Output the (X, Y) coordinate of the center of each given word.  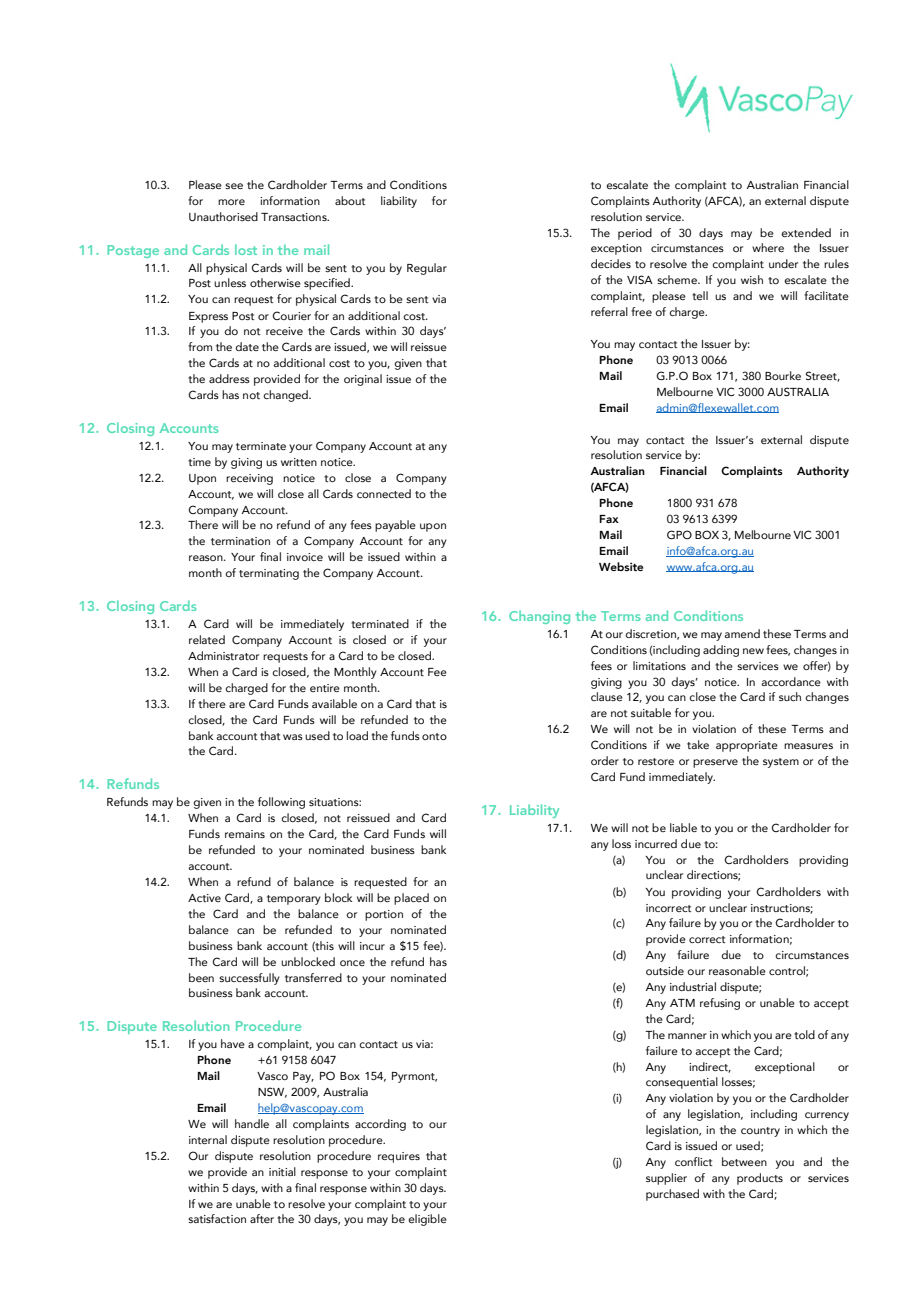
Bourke (783, 375)
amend (742, 633)
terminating (269, 574)
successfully (249, 979)
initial (282, 1171)
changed (286, 396)
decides (611, 263)
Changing (539, 617)
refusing (720, 1004)
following (281, 803)
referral (609, 311)
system (781, 763)
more (231, 202)
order (605, 760)
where (768, 247)
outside (665, 970)
